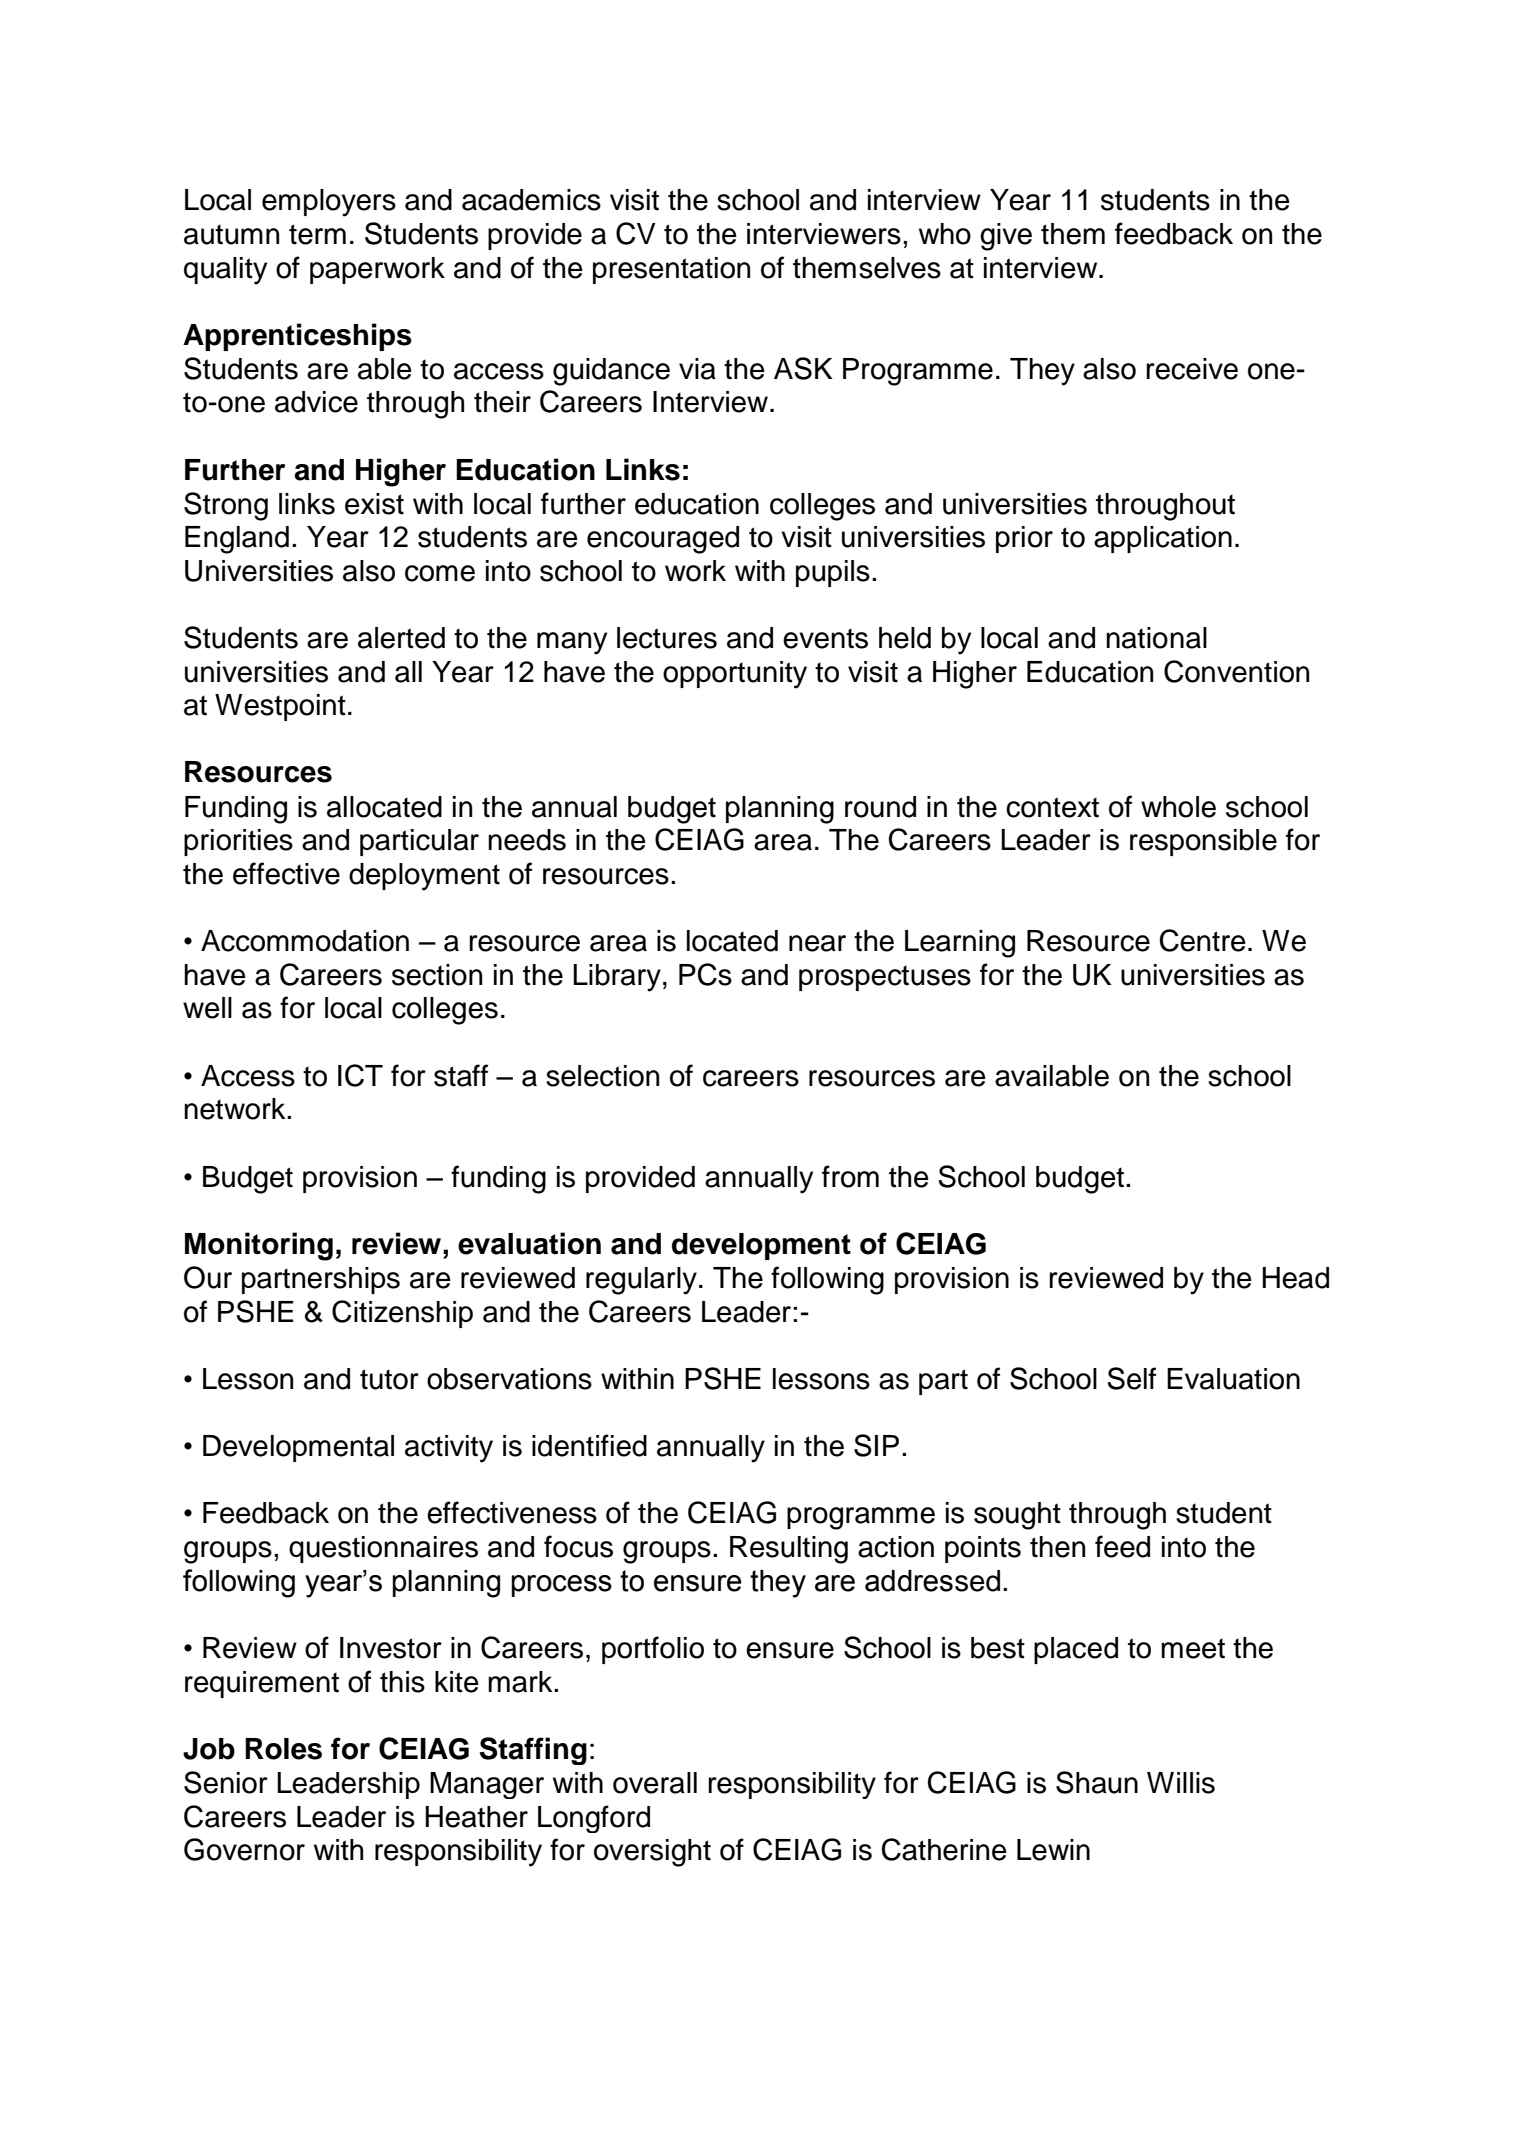  What do you see at coordinates (1131, 1378) in the image?
I see `Self` at bounding box center [1131, 1378].
